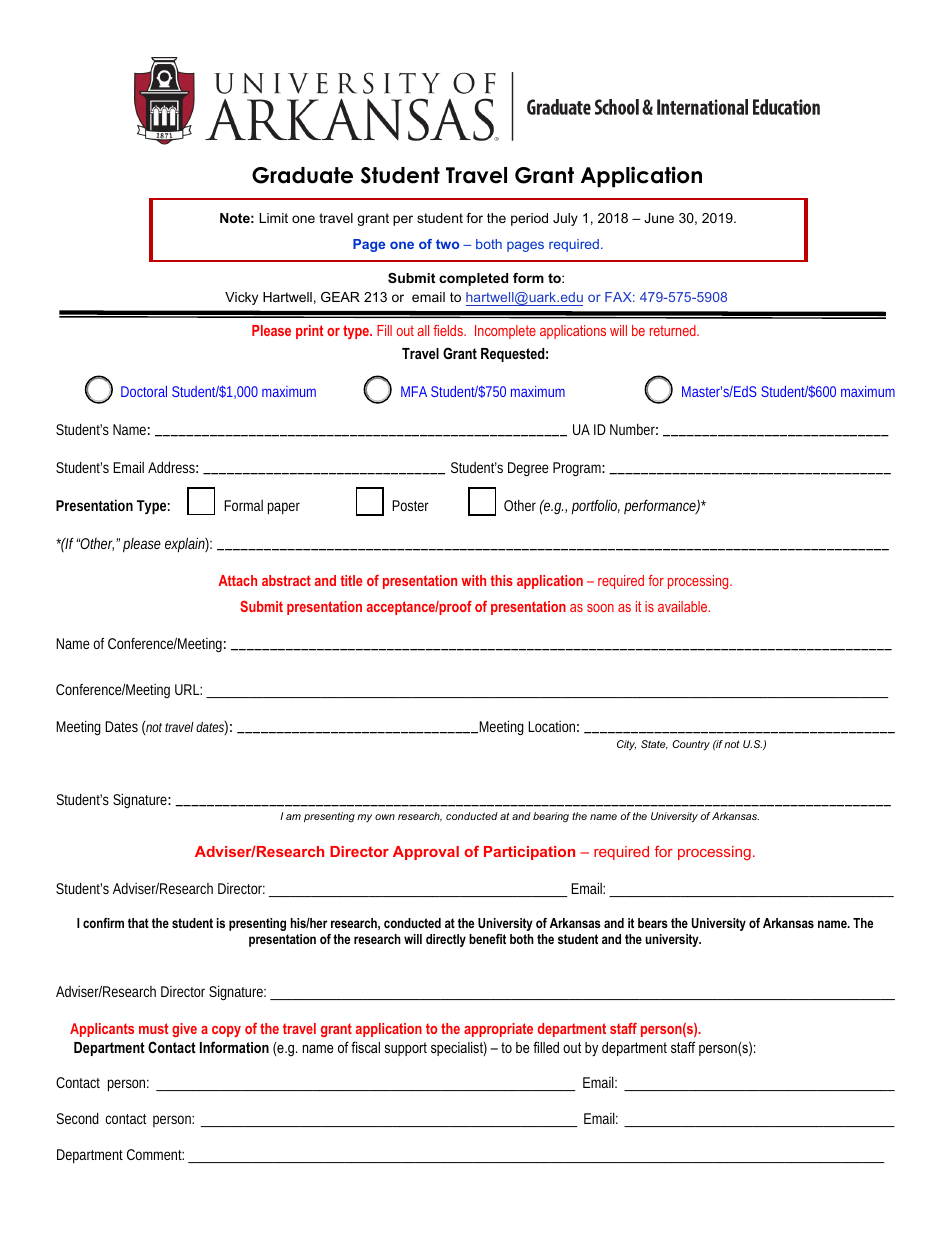  Describe the element at coordinates (155, 1154) in the page. I see `Comment` at that location.
